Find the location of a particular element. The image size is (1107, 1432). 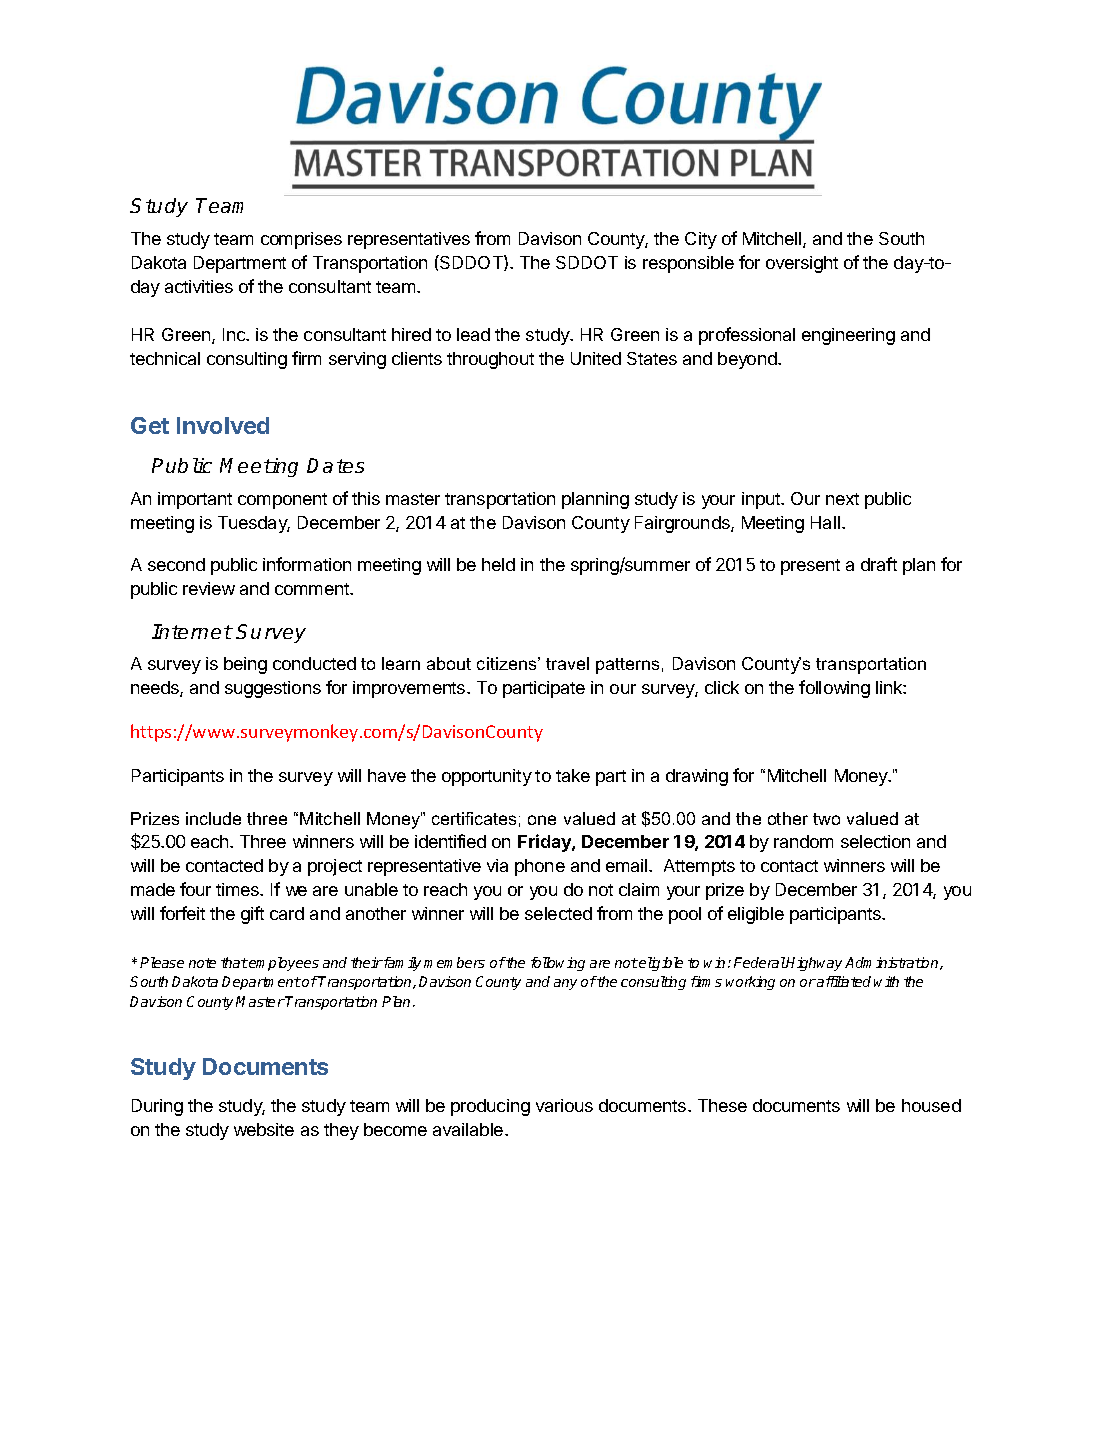

website is located at coordinates (264, 1129).
